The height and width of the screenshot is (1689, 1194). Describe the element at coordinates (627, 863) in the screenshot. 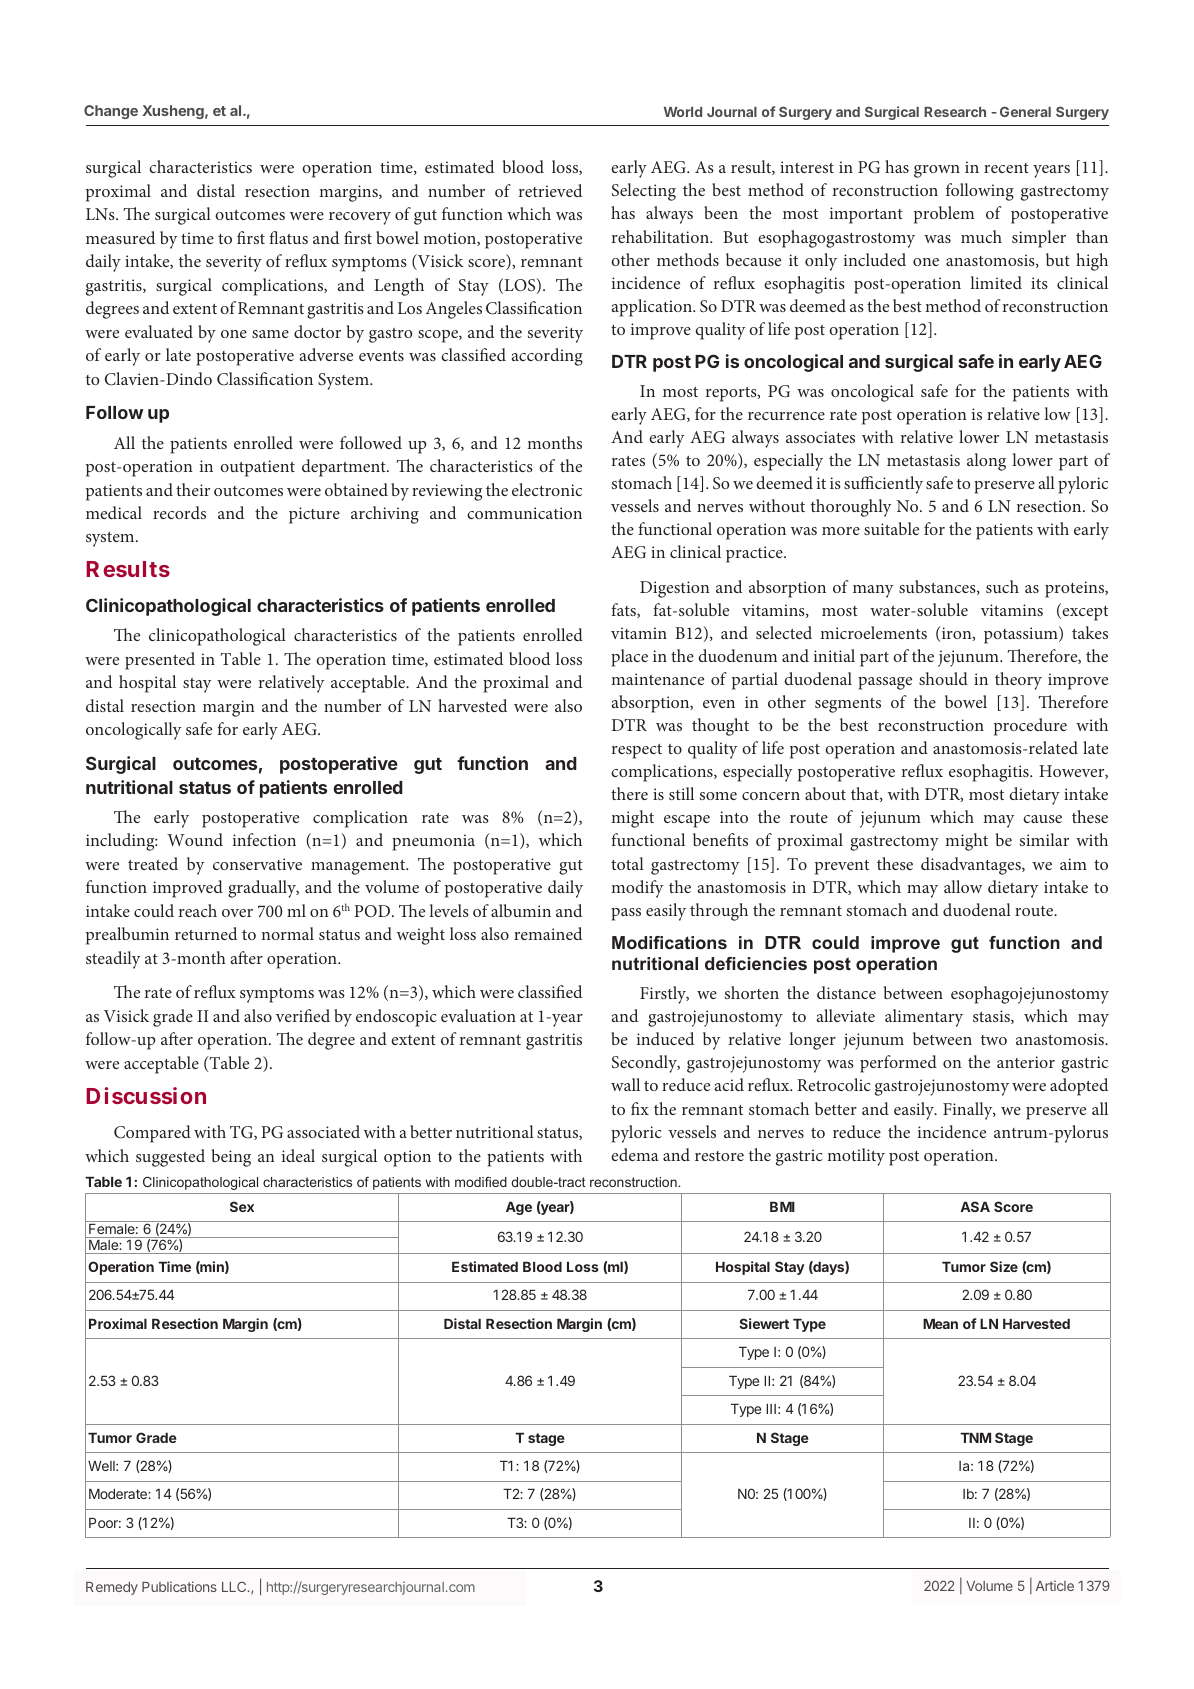

I see `total` at that location.
